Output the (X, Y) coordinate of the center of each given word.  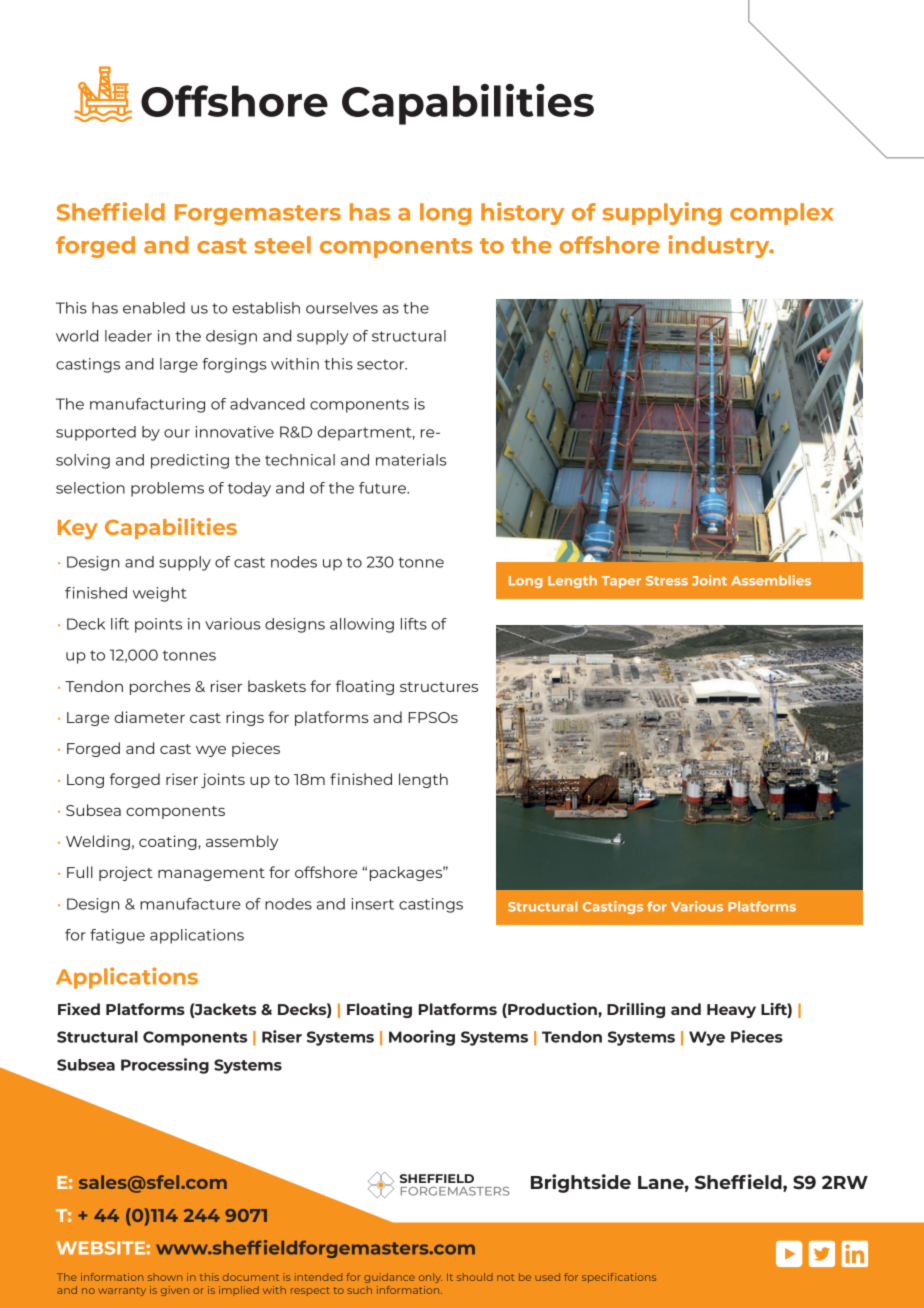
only (430, 1278)
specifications (619, 1278)
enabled (154, 308)
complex (781, 214)
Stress (667, 581)
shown (165, 1278)
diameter (149, 717)
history (522, 213)
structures (439, 687)
